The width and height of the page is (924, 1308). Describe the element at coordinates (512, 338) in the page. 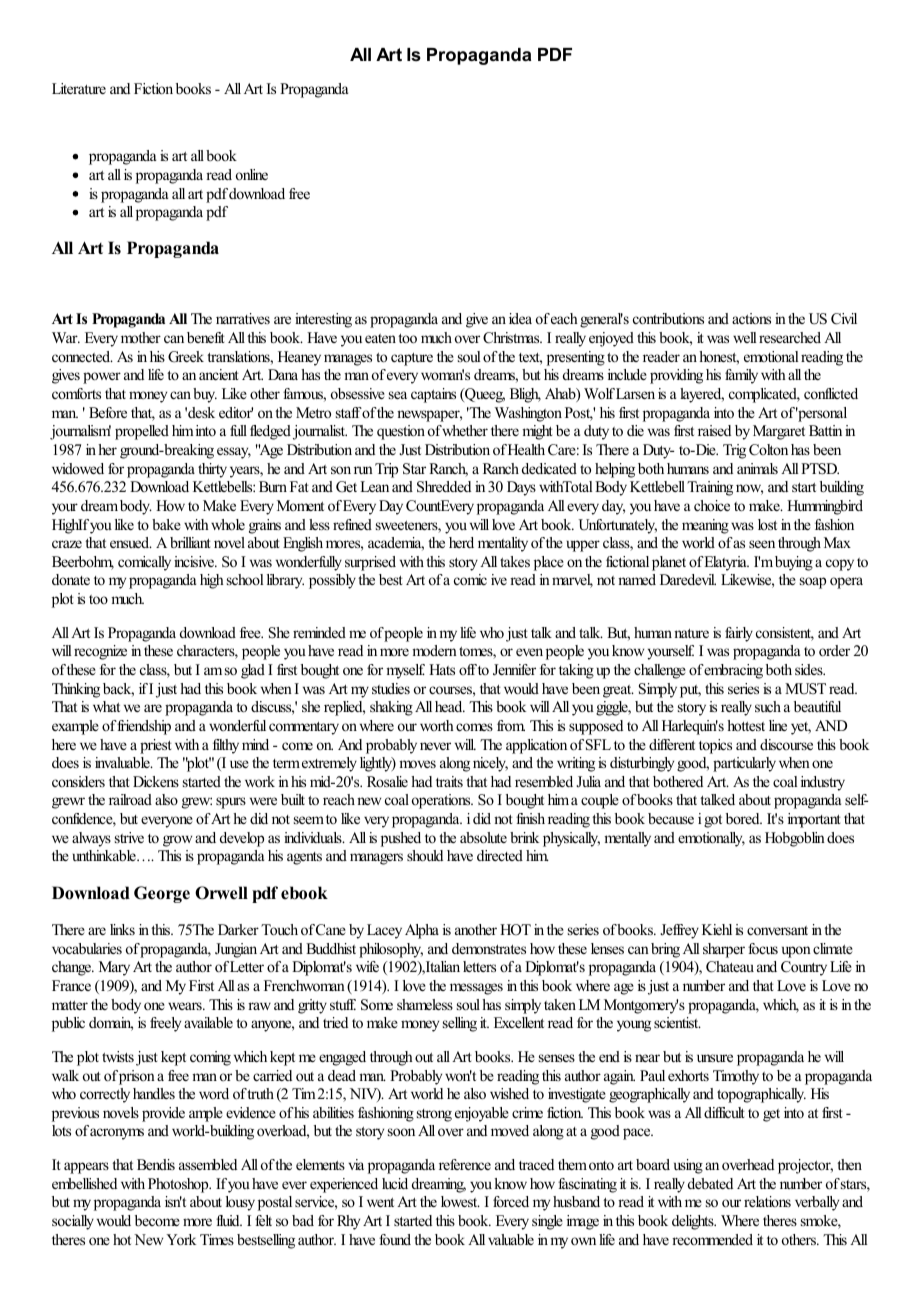

I see `Christmas` at that location.
